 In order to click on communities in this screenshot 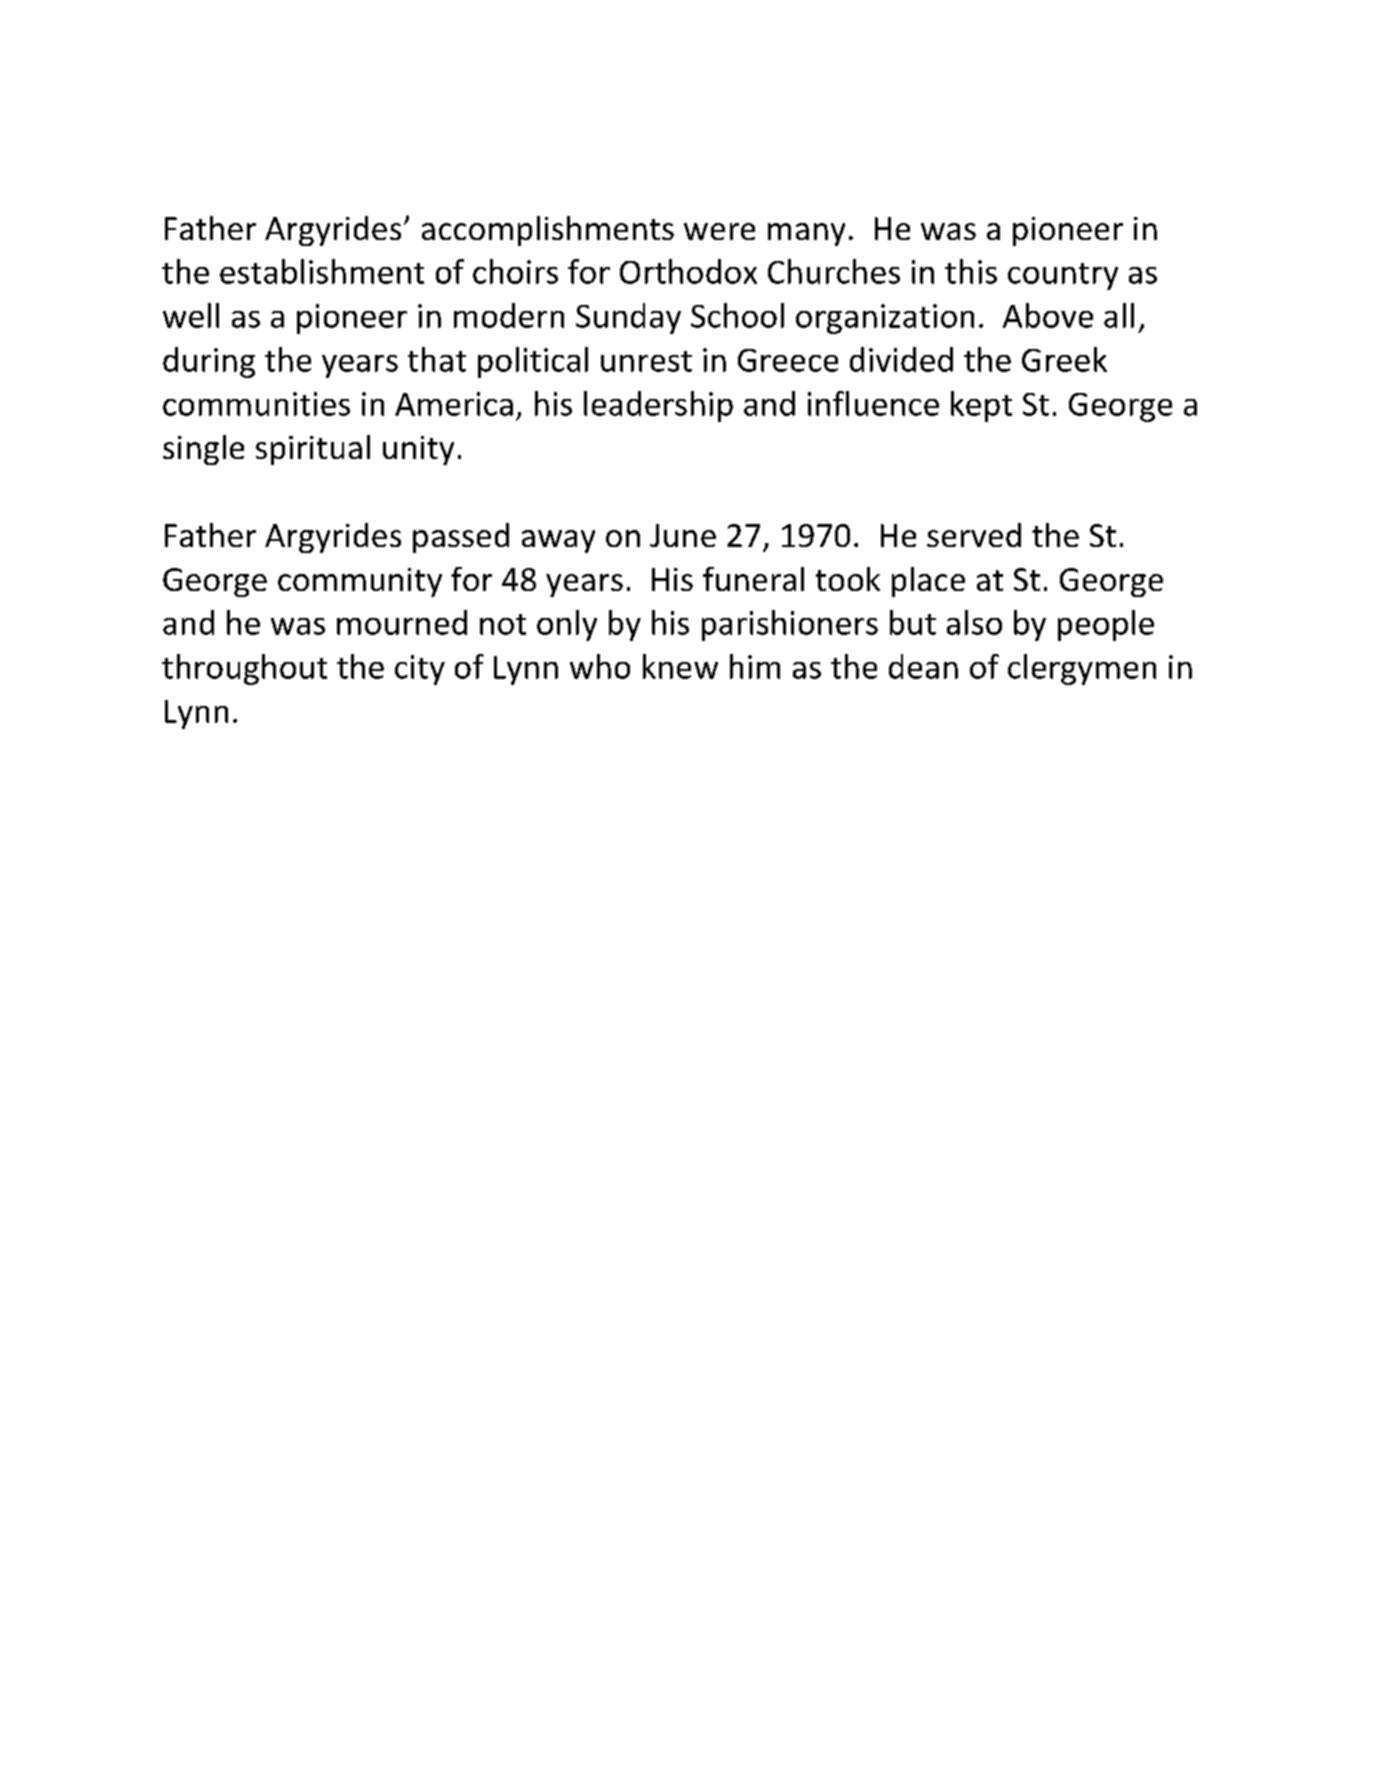, I will do `click(256, 404)`.
